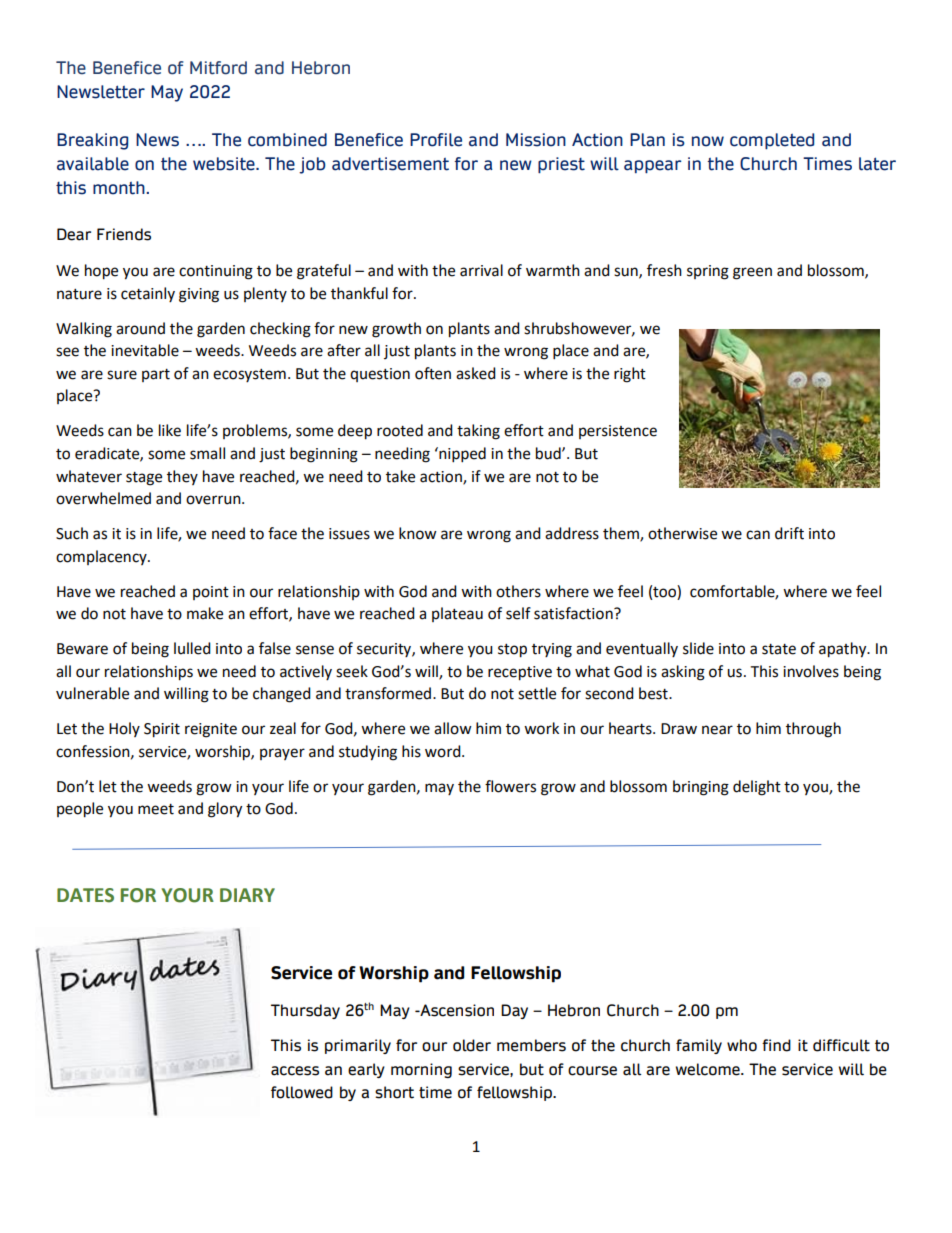 The image size is (952, 1233). What do you see at coordinates (218, 68) in the screenshot?
I see `Mitford` at bounding box center [218, 68].
